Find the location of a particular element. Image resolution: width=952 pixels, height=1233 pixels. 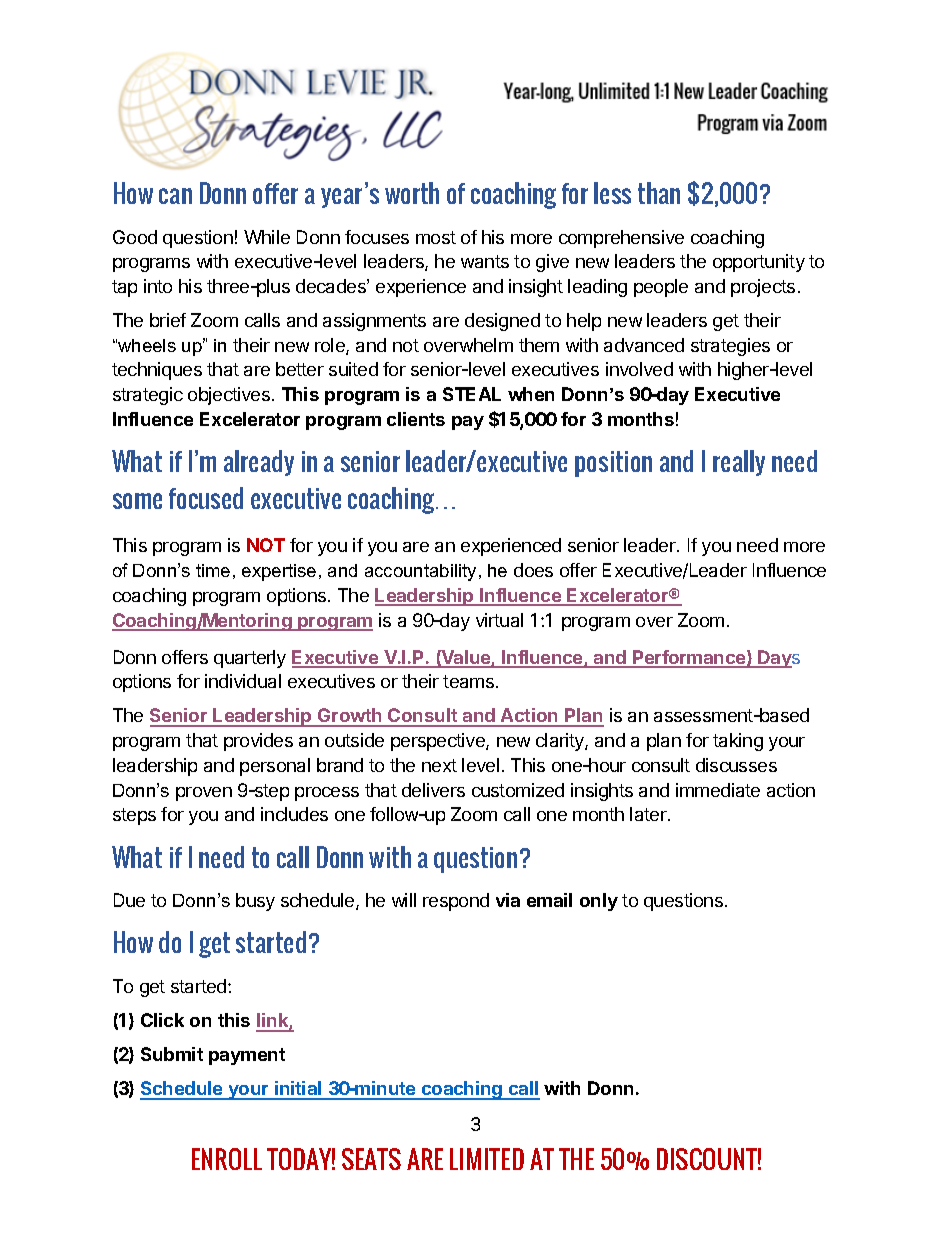

ENROLL is located at coordinates (227, 1159).
